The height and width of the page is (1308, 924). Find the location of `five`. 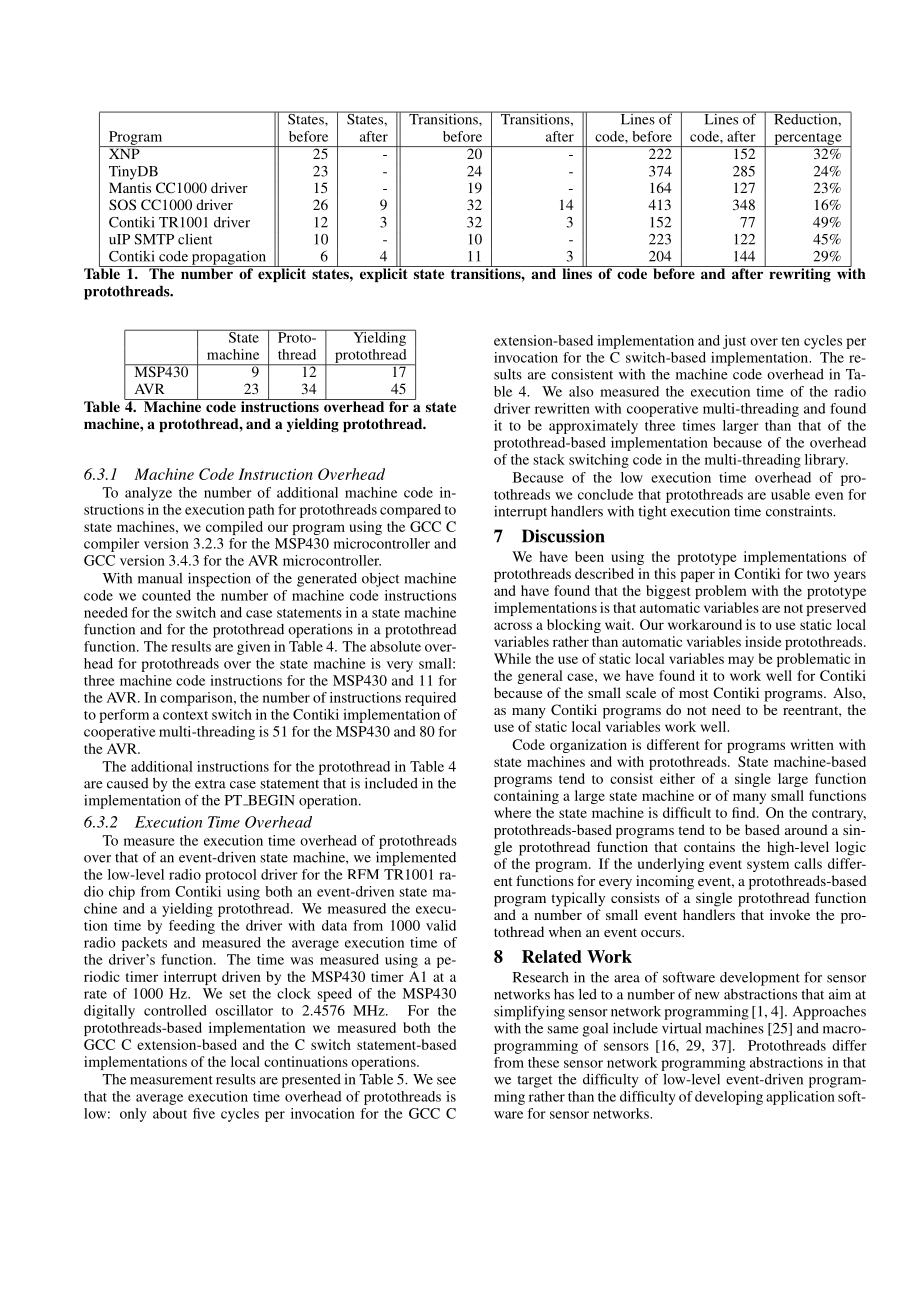

five is located at coordinates (204, 1113).
